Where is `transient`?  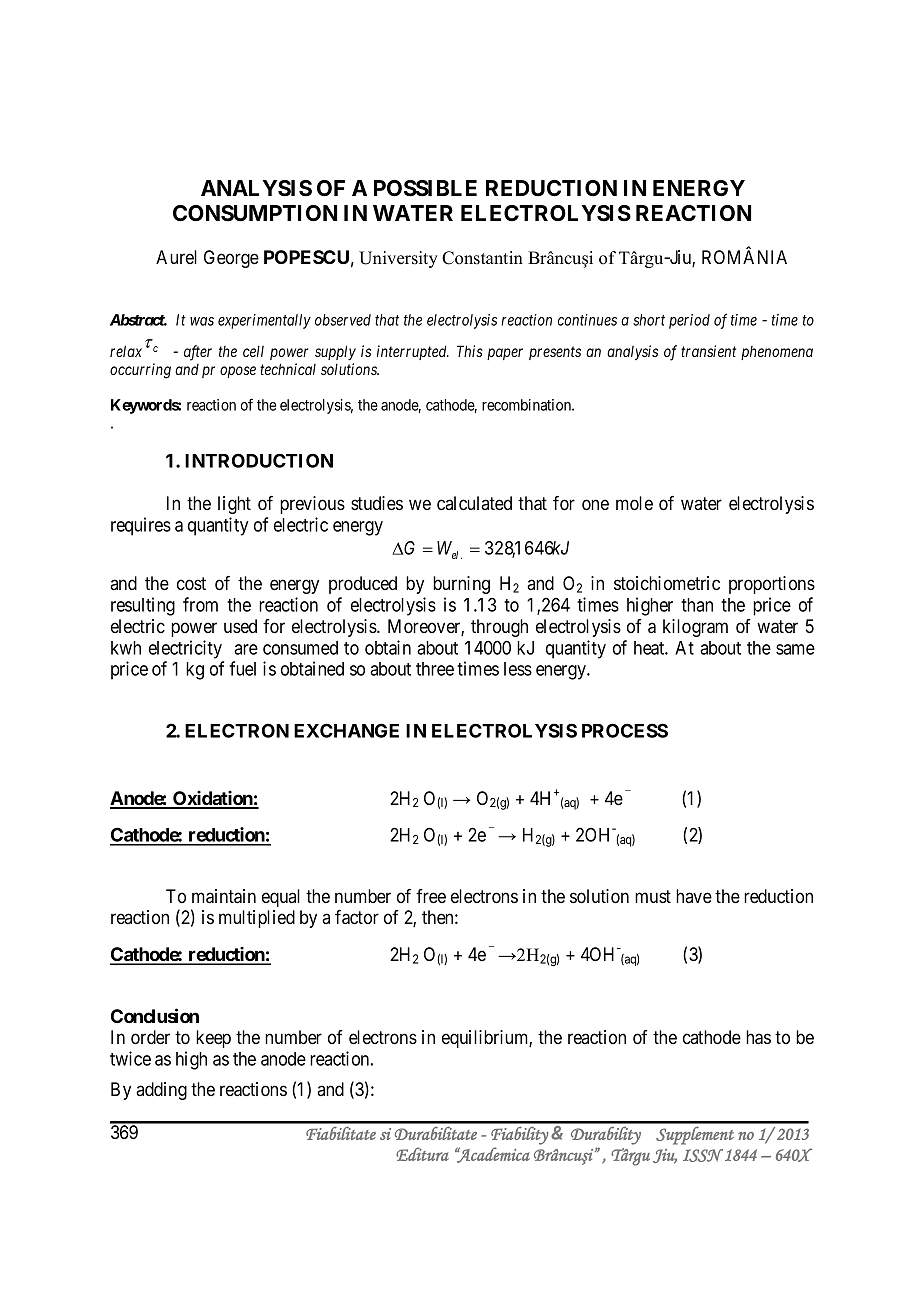 transient is located at coordinates (708, 351).
